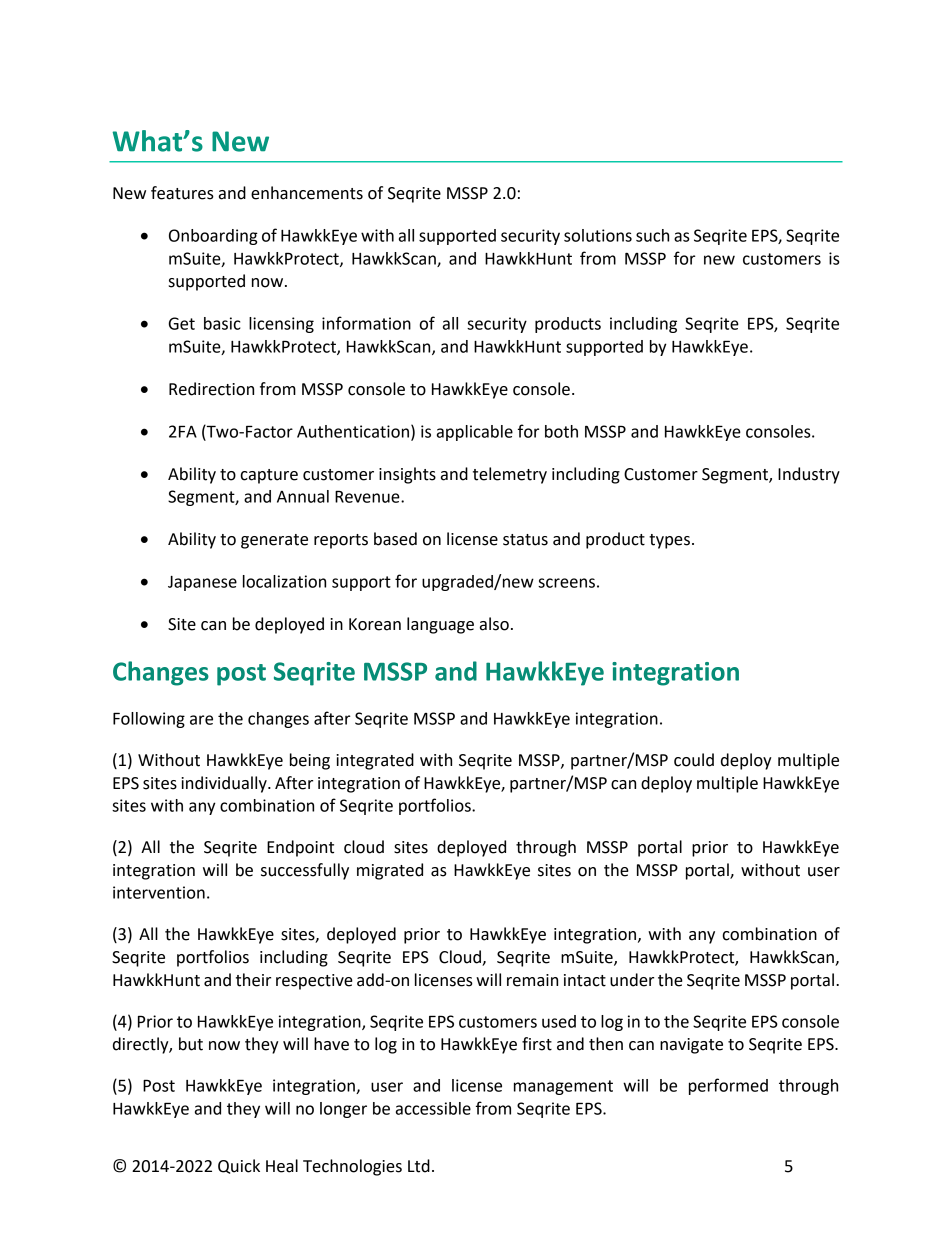 This screenshot has height=1233, width=952. I want to click on solutions, so click(598, 235).
